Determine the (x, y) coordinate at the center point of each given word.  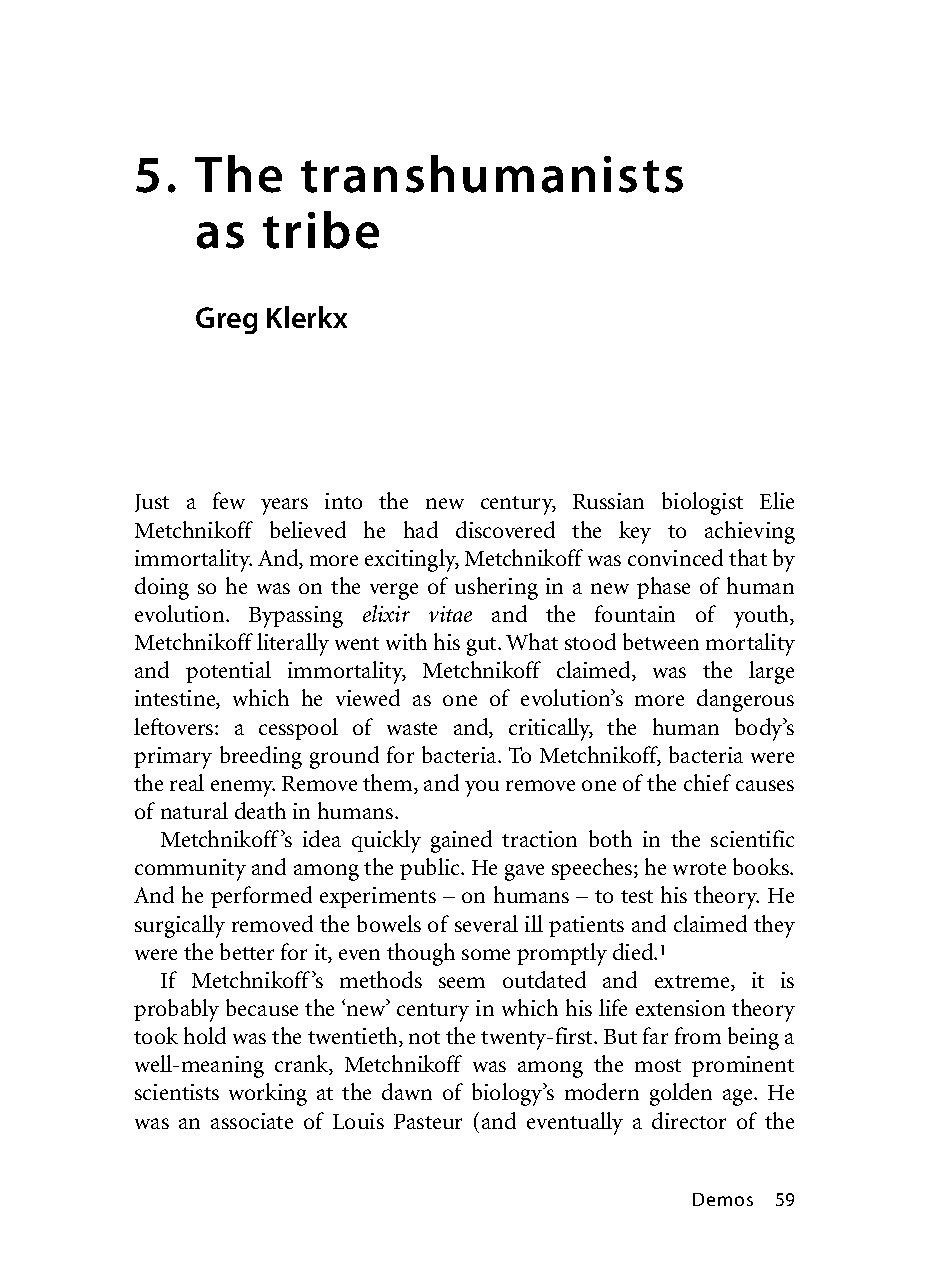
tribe (321, 230)
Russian (608, 501)
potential (228, 672)
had (421, 529)
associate (252, 1121)
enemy (243, 788)
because (262, 1007)
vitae (450, 614)
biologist (702, 503)
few (229, 500)
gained (461, 841)
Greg (226, 320)
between (661, 641)
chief (707, 782)
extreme (693, 983)
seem (462, 982)
